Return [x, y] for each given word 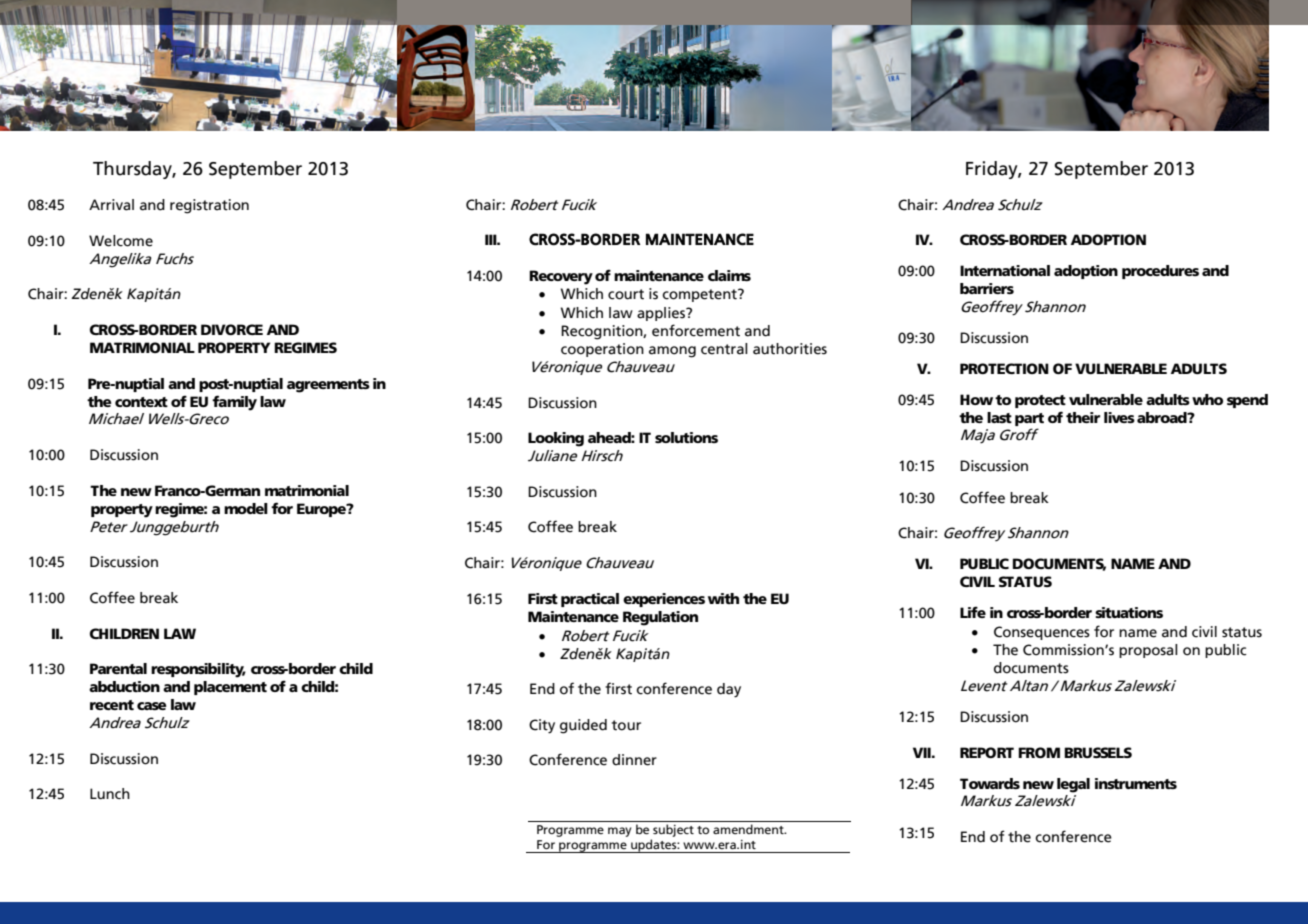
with [723, 598]
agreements [328, 386]
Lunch [110, 793]
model [246, 508]
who [1207, 399]
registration [209, 206]
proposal [1148, 651]
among [672, 352]
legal [1073, 785]
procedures [1160, 272]
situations [1129, 612]
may [619, 832]
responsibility [198, 670]
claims [729, 275]
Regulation [660, 618]
